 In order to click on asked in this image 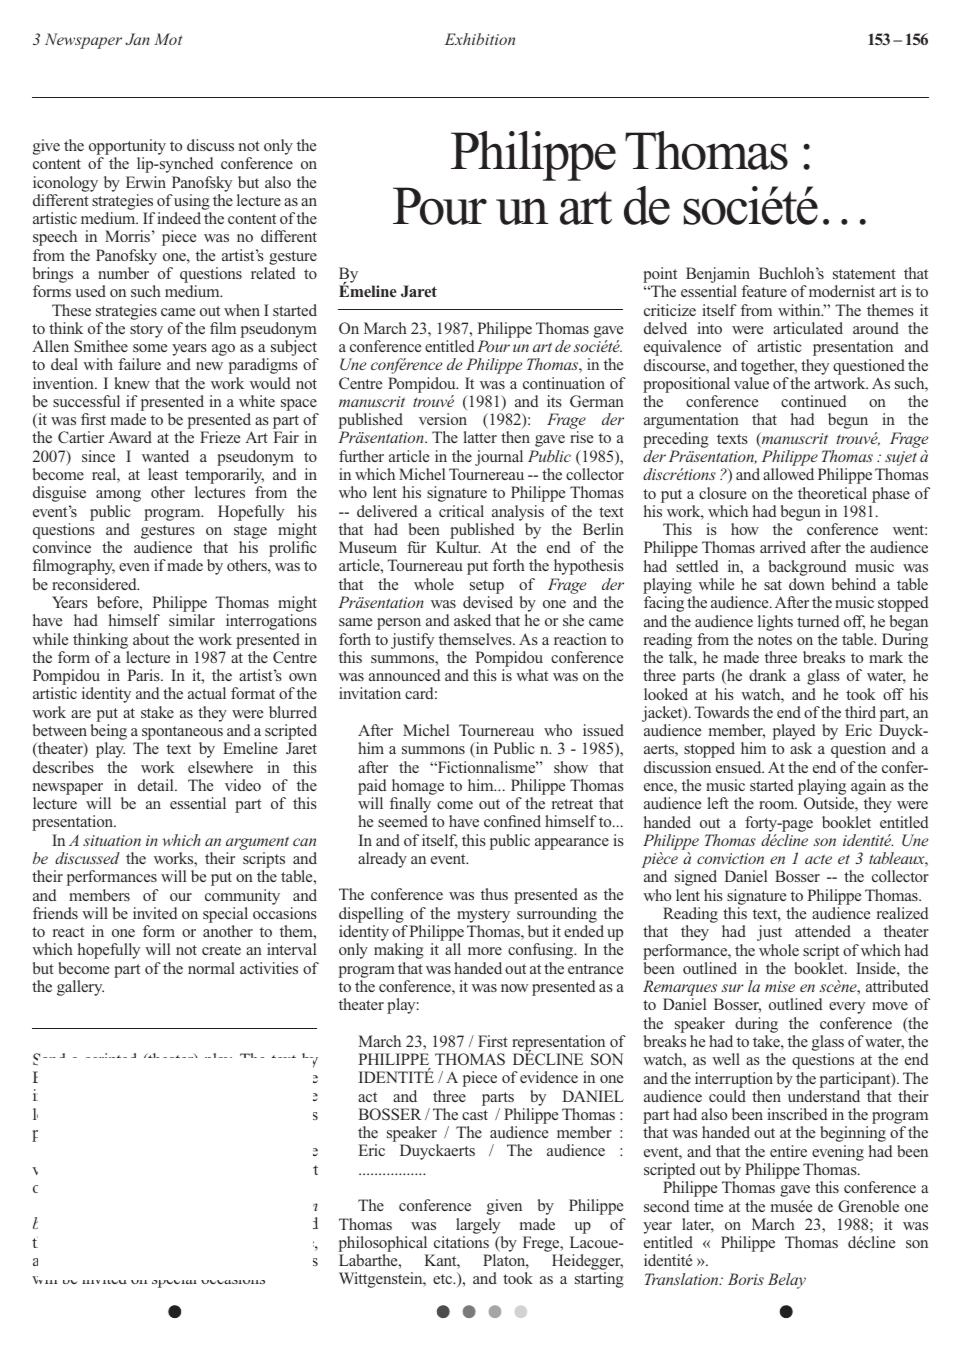, I will do `click(472, 620)`.
